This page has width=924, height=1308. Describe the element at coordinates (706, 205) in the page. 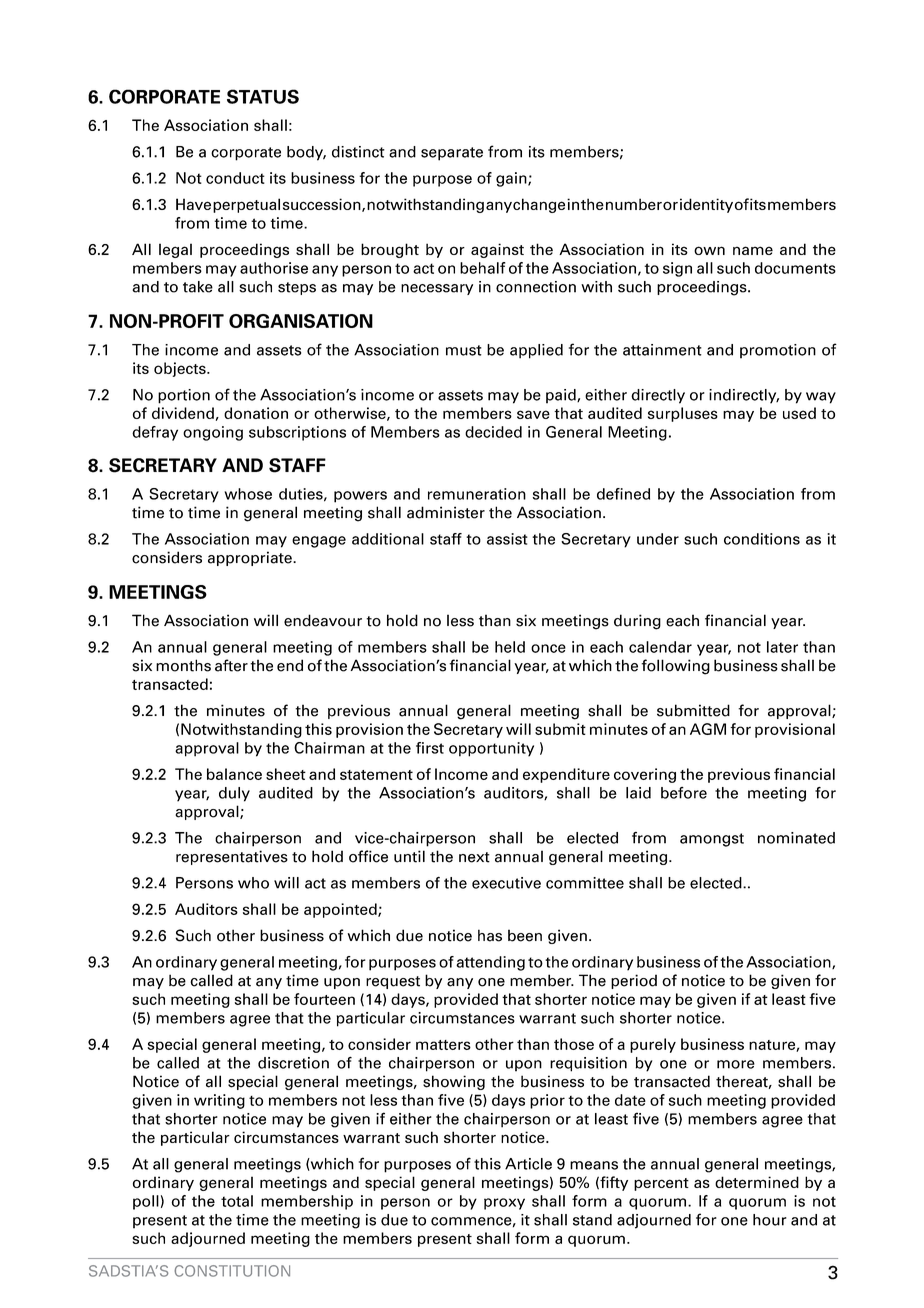

I see `identity` at that location.
